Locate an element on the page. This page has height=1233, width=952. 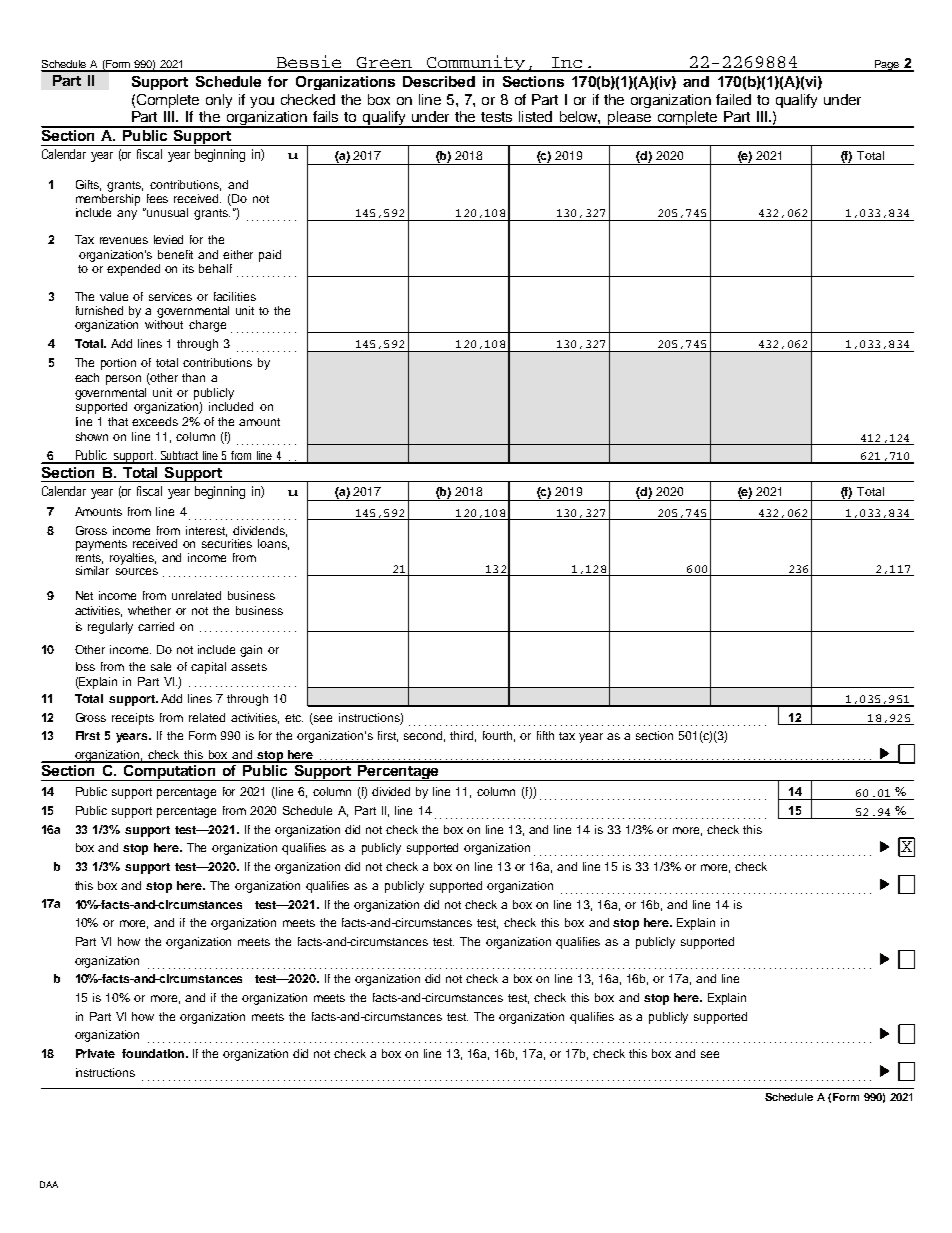
failed is located at coordinates (733, 99).
